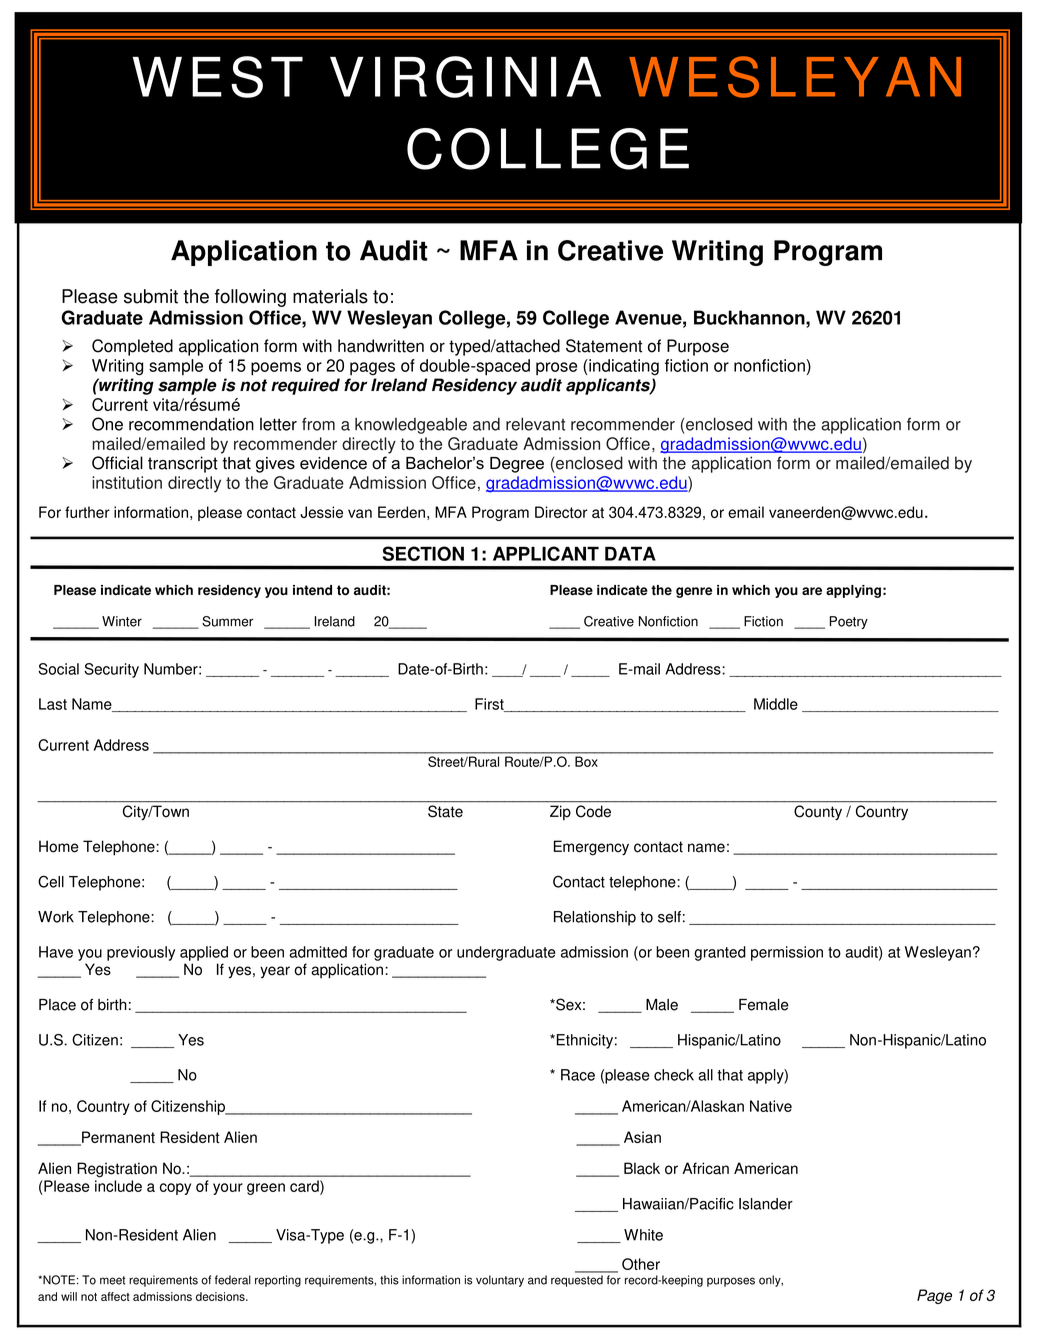  Describe the element at coordinates (111, 670) in the screenshot. I see `Security` at that location.
